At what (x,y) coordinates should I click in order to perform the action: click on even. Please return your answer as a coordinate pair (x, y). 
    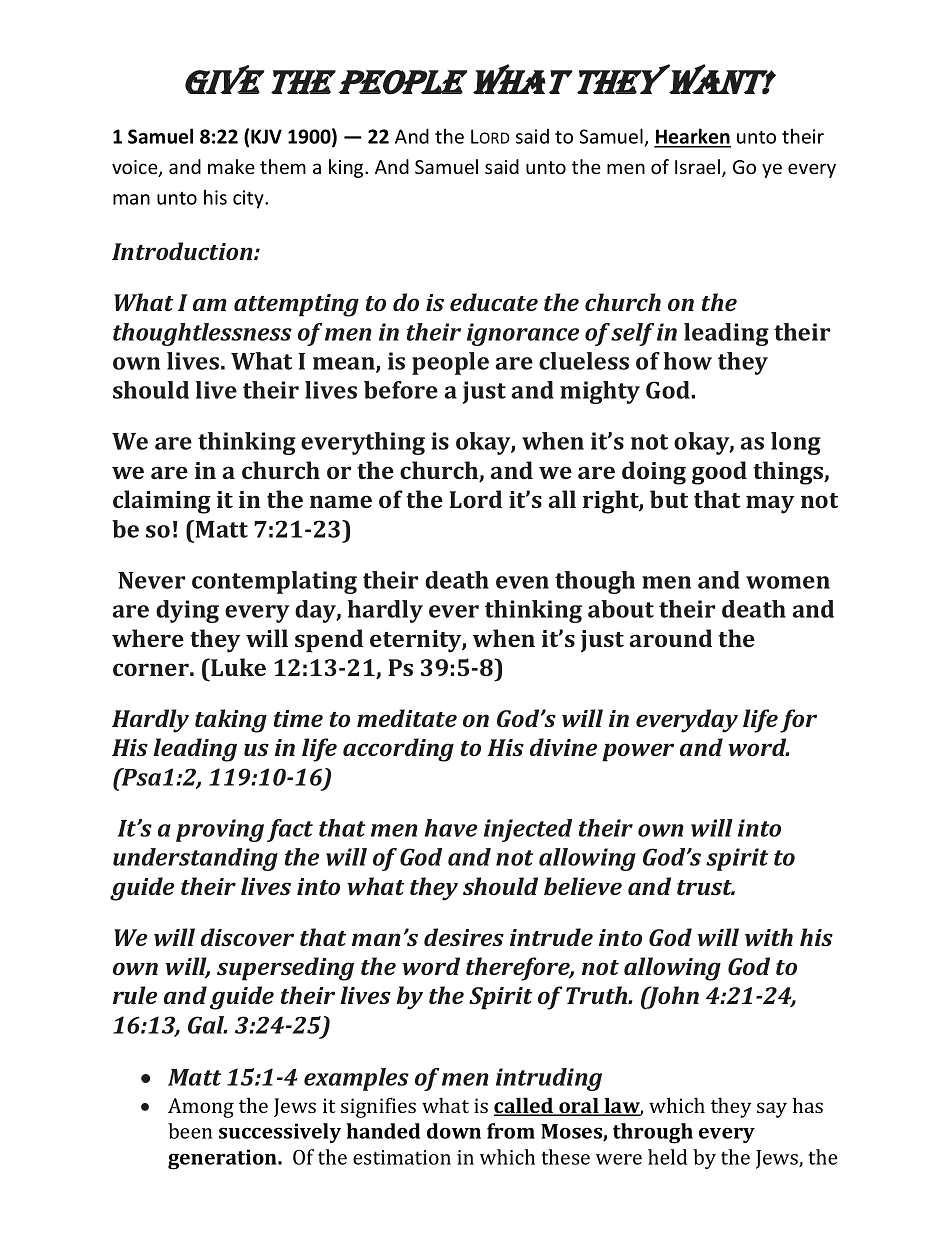
    Looking at the image, I should click on (522, 582).
